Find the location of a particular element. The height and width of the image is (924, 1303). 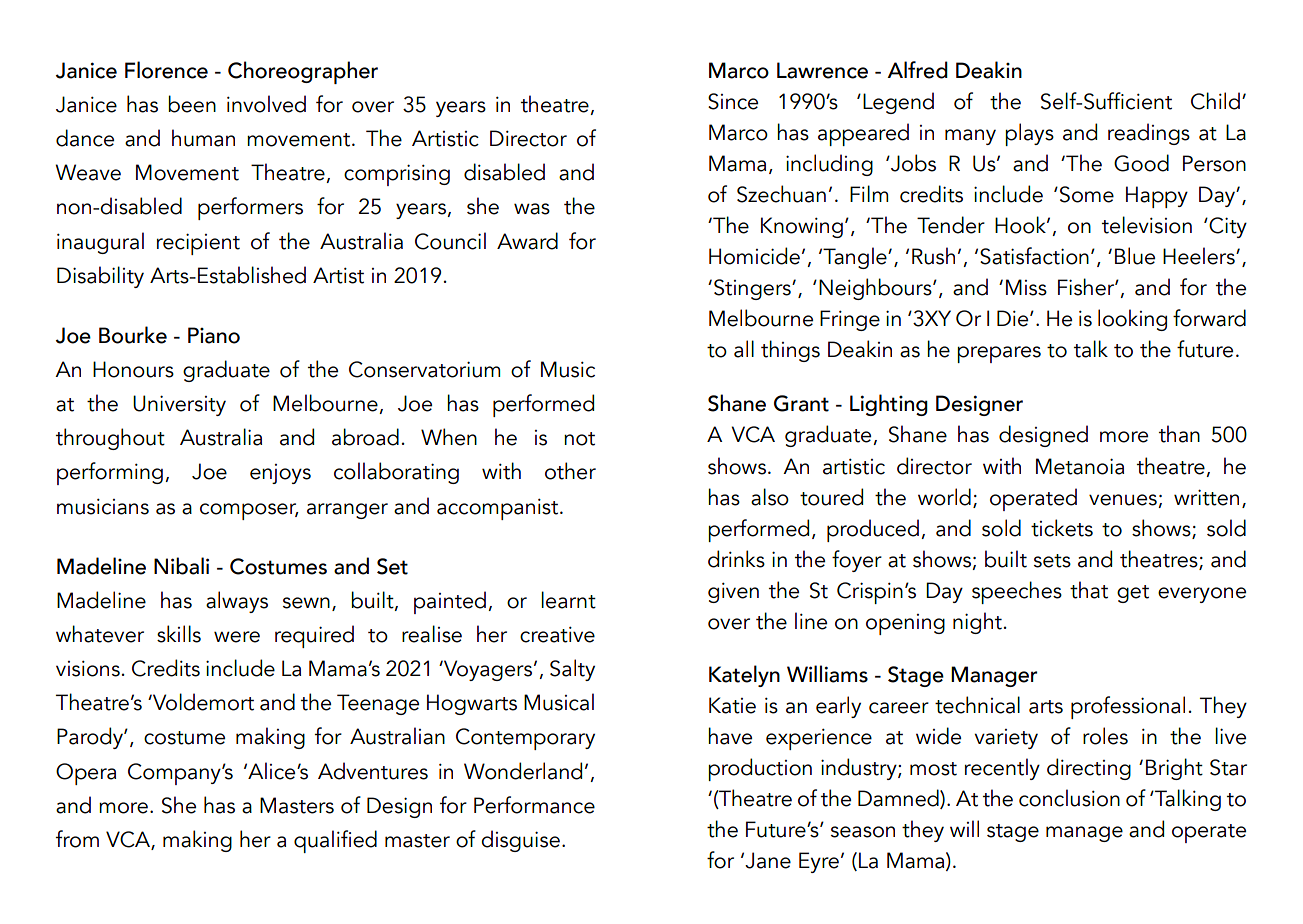

were is located at coordinates (237, 637).
